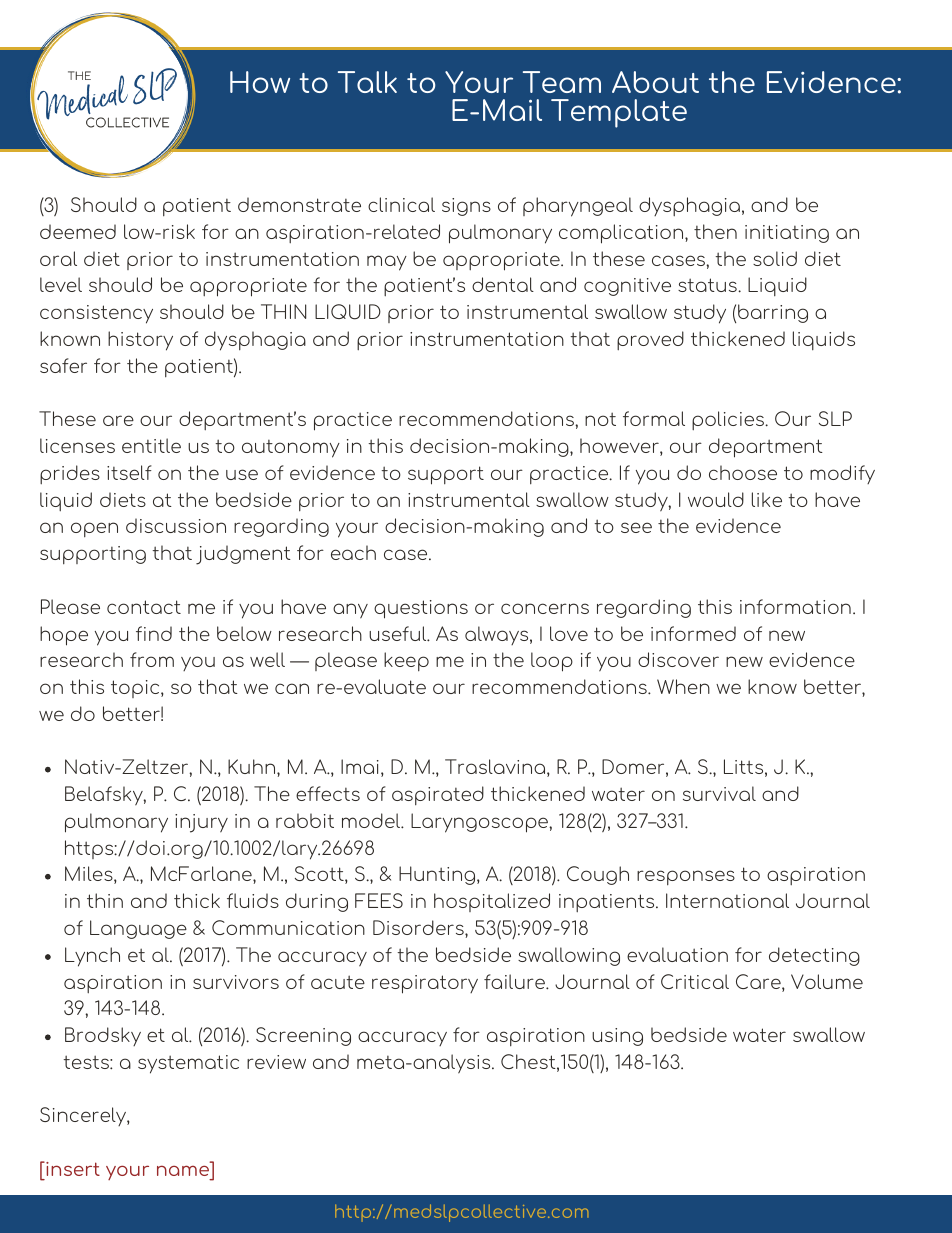 This screenshot has height=1233, width=952. Describe the element at coordinates (719, 793) in the screenshot. I see `survival` at that location.
